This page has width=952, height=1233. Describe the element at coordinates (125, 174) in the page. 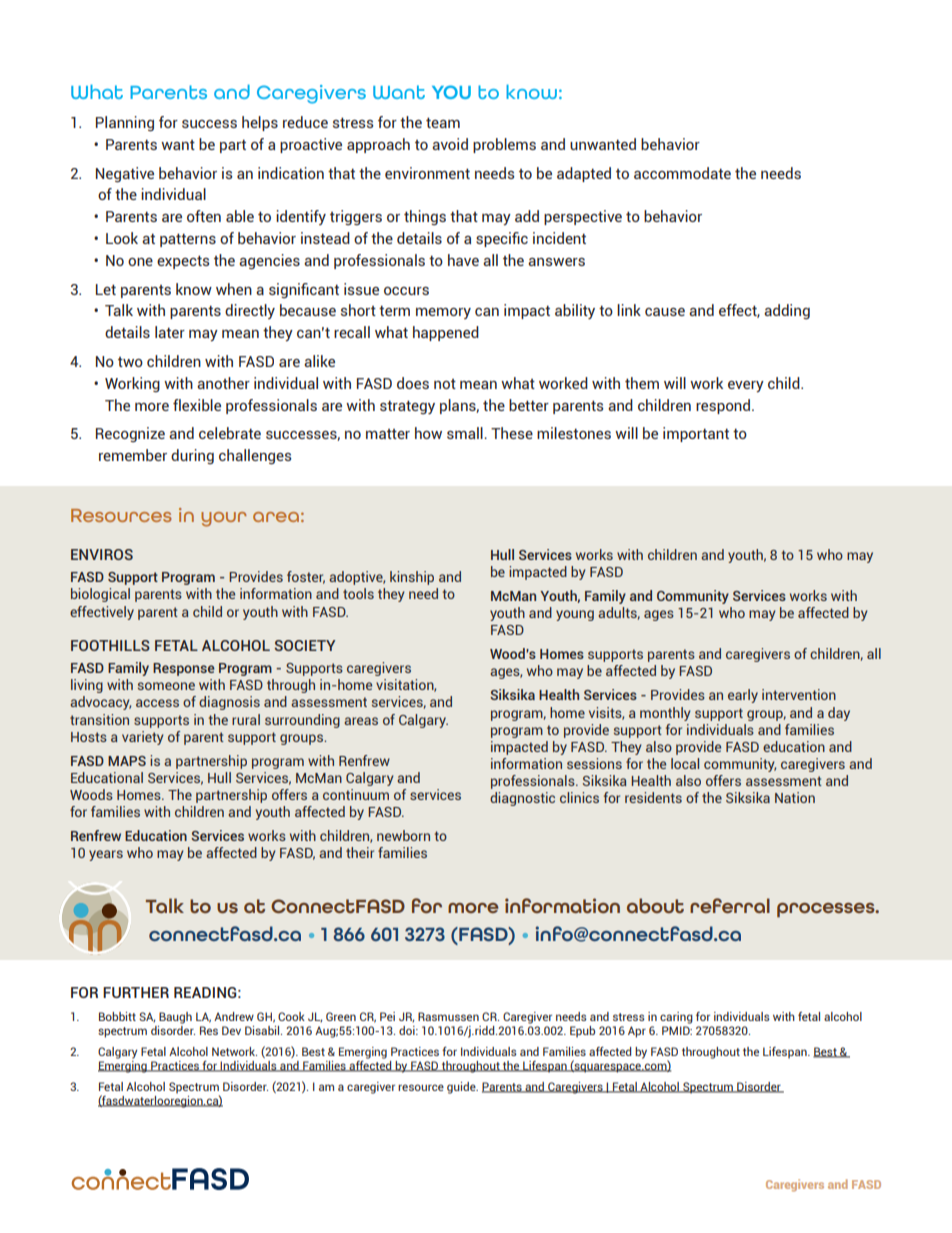

I see `Negative` at that location.
